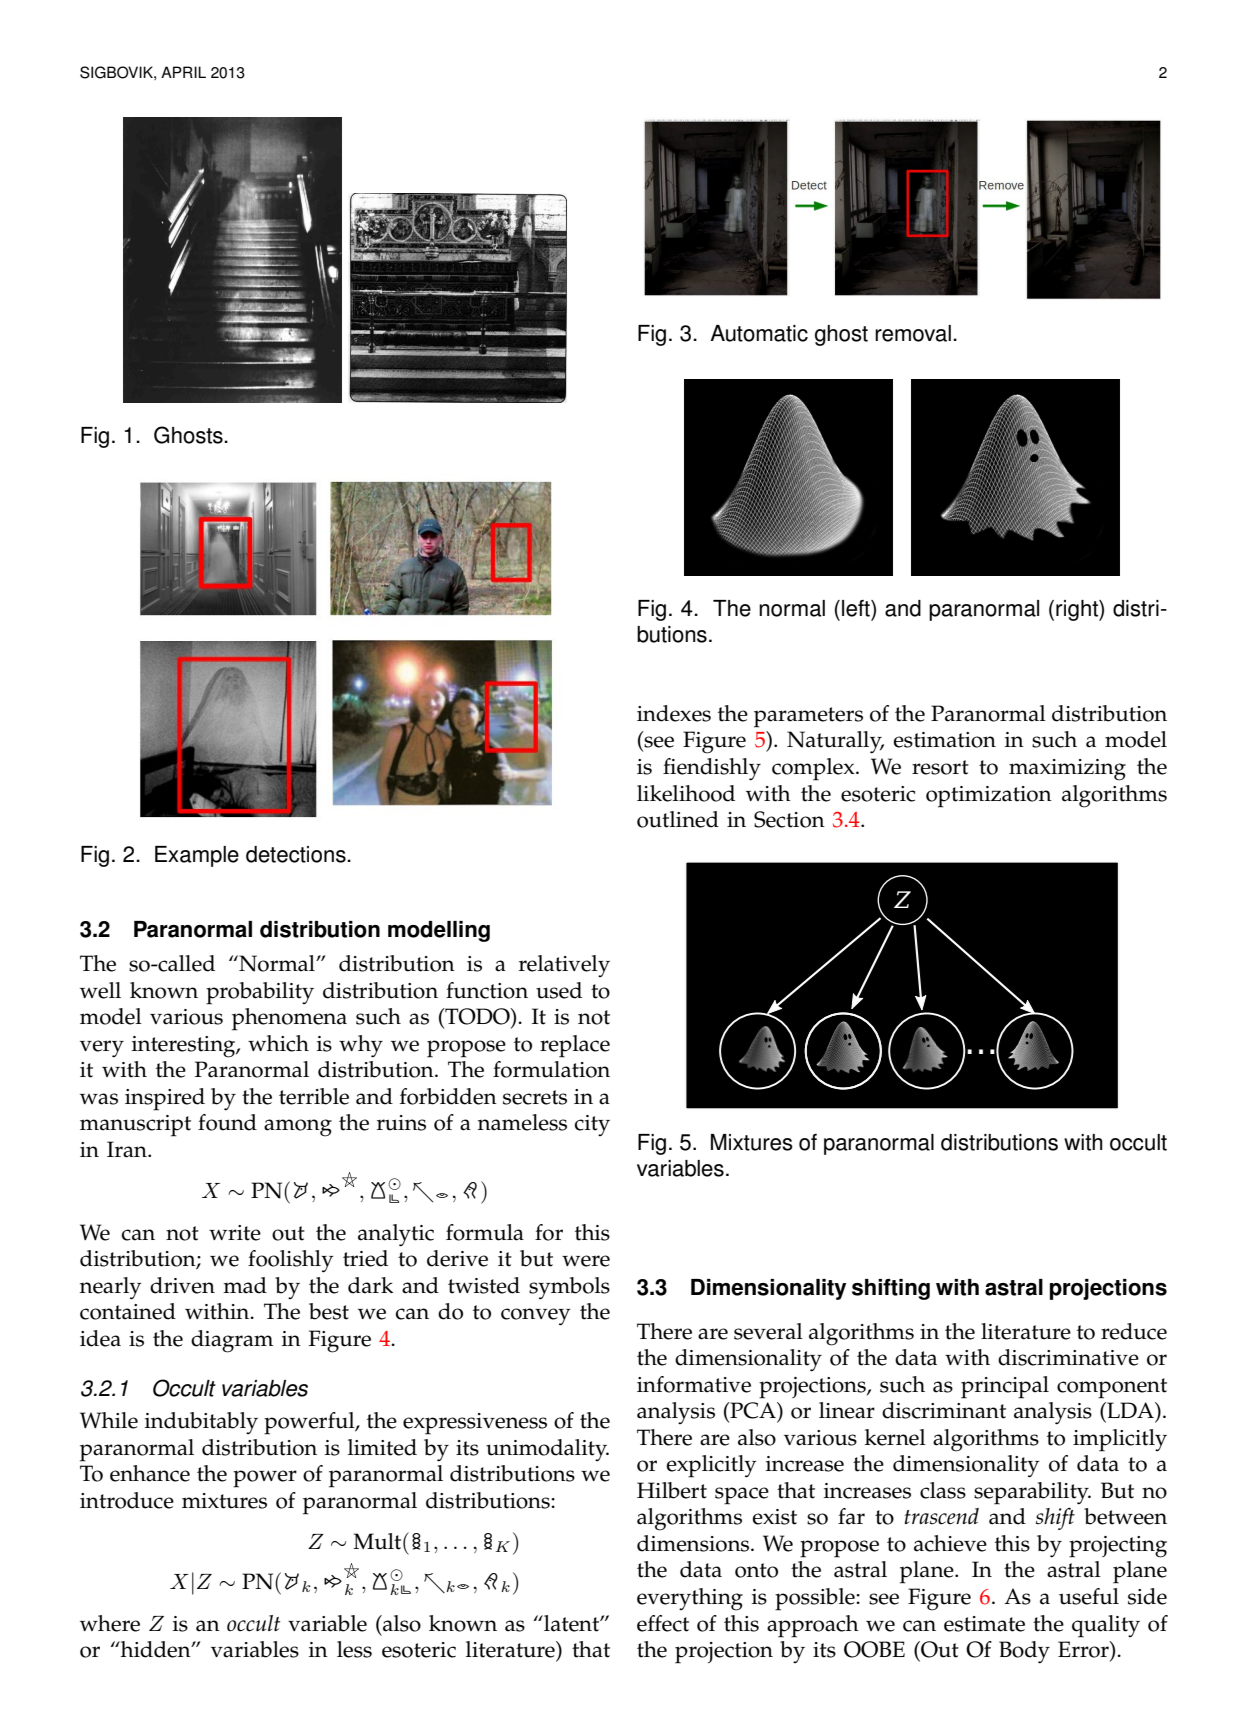 This screenshot has height=1718, width=1258. What do you see at coordinates (110, 1623) in the screenshot?
I see `where` at bounding box center [110, 1623].
